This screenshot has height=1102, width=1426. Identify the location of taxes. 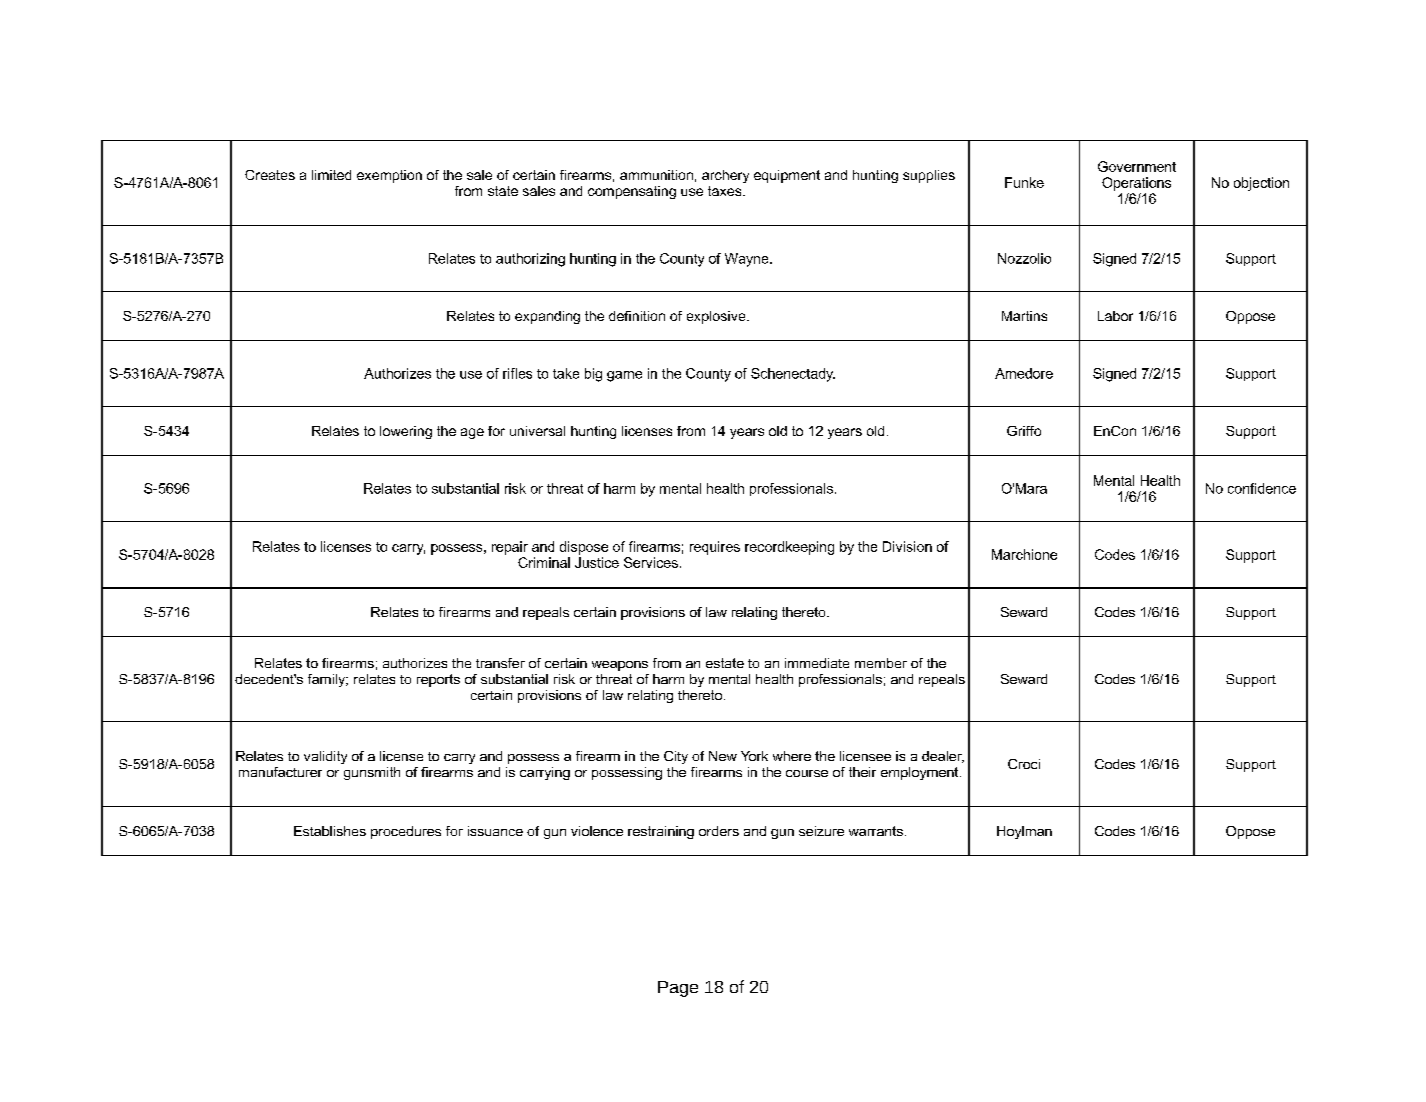
(726, 191).
